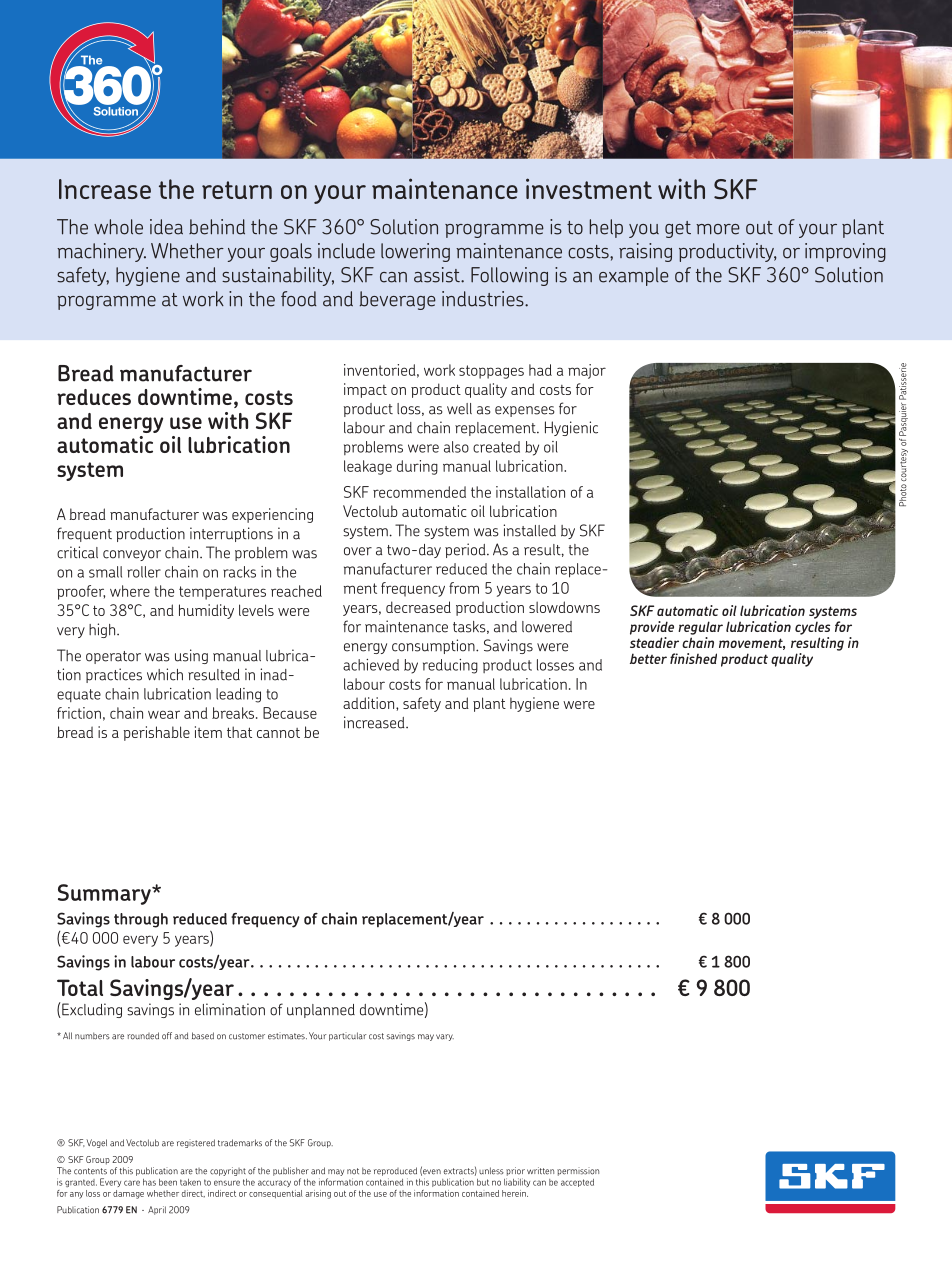 Image resolution: width=952 pixels, height=1270 pixels. I want to click on lowering, so click(415, 252).
